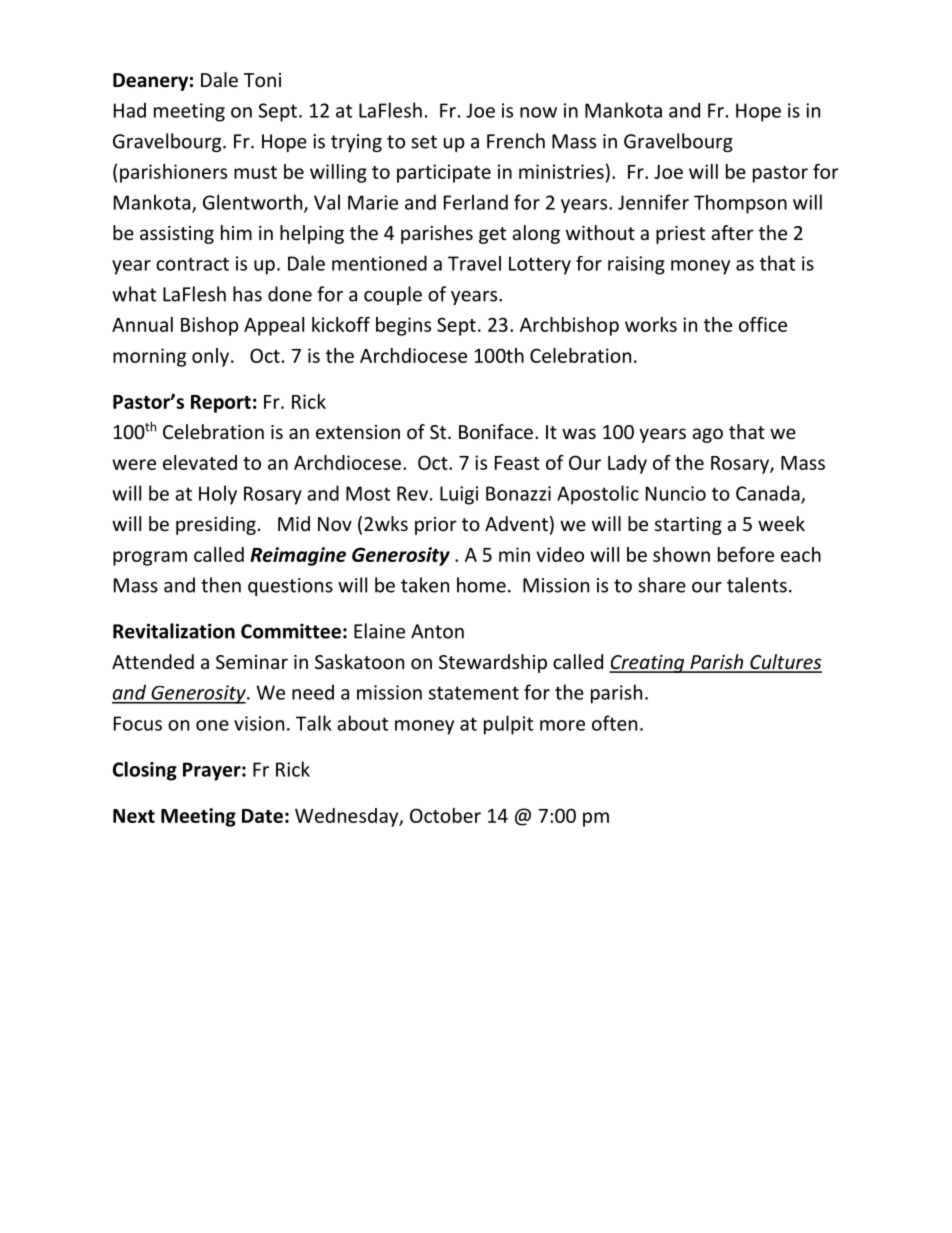 The width and height of the document is (952, 1233). Describe the element at coordinates (538, 112) in the document. I see `now` at that location.
